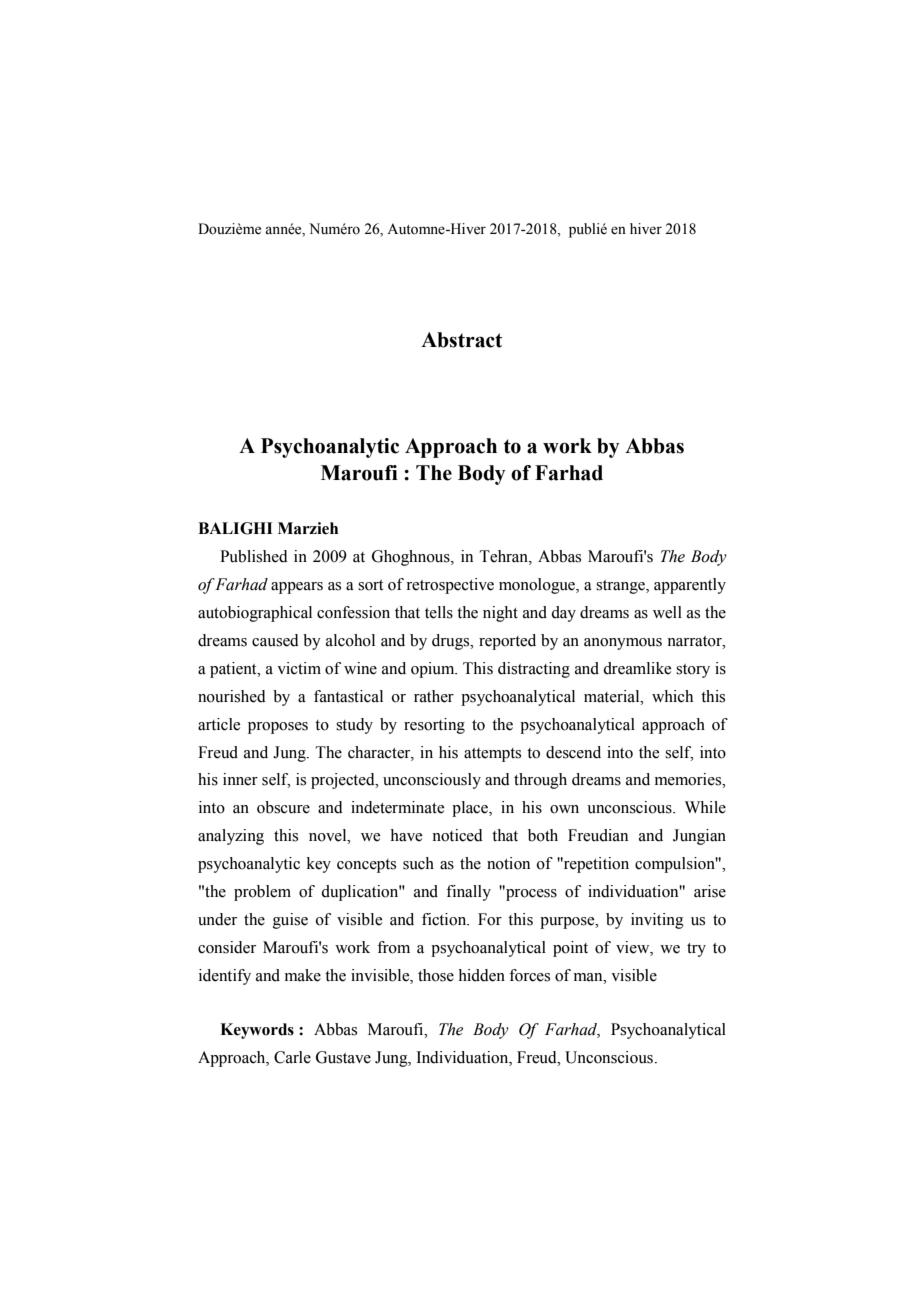 The width and height of the screenshot is (924, 1308). Describe the element at coordinates (450, 586) in the screenshot. I see `retrospective` at that location.
